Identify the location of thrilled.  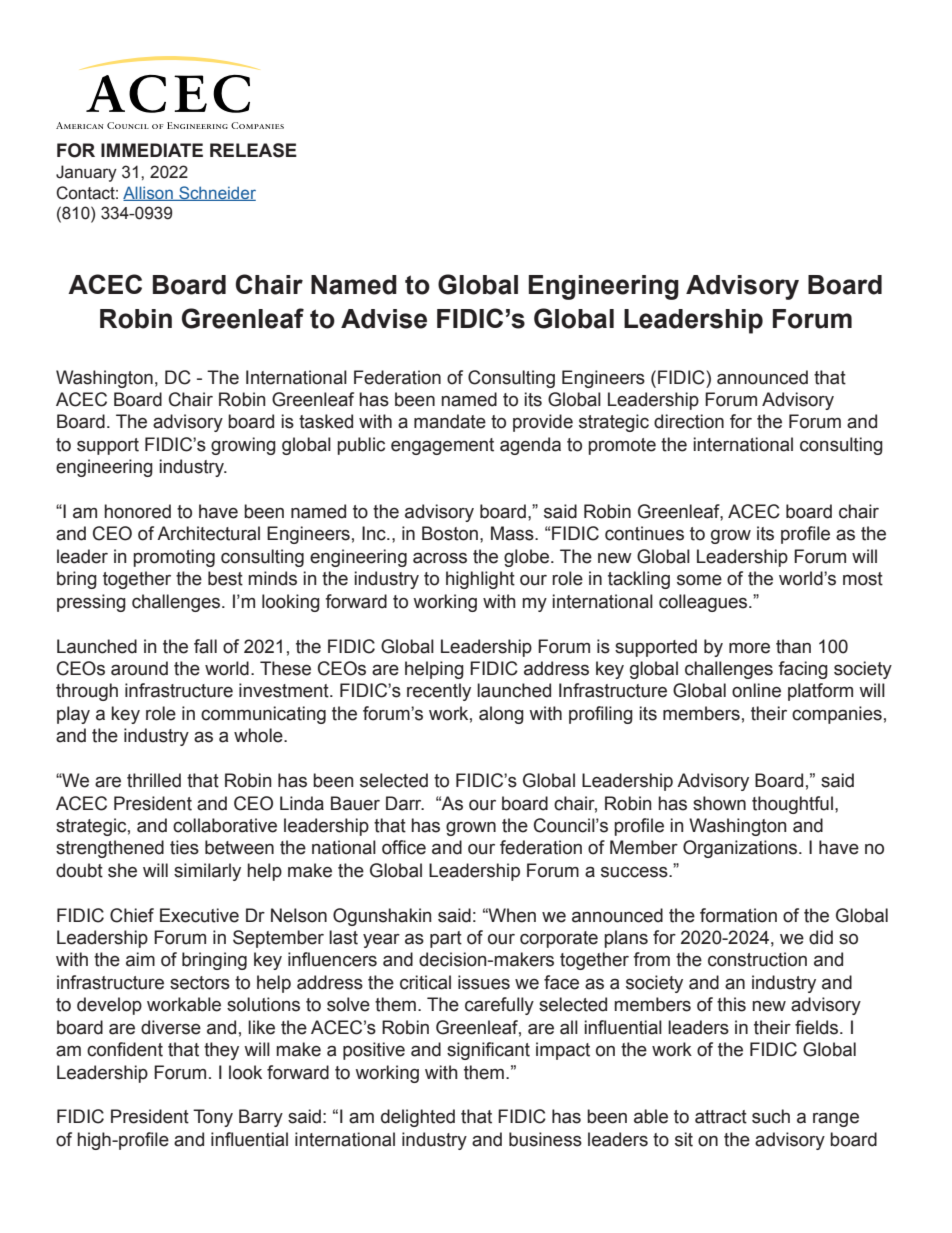
(154, 780).
